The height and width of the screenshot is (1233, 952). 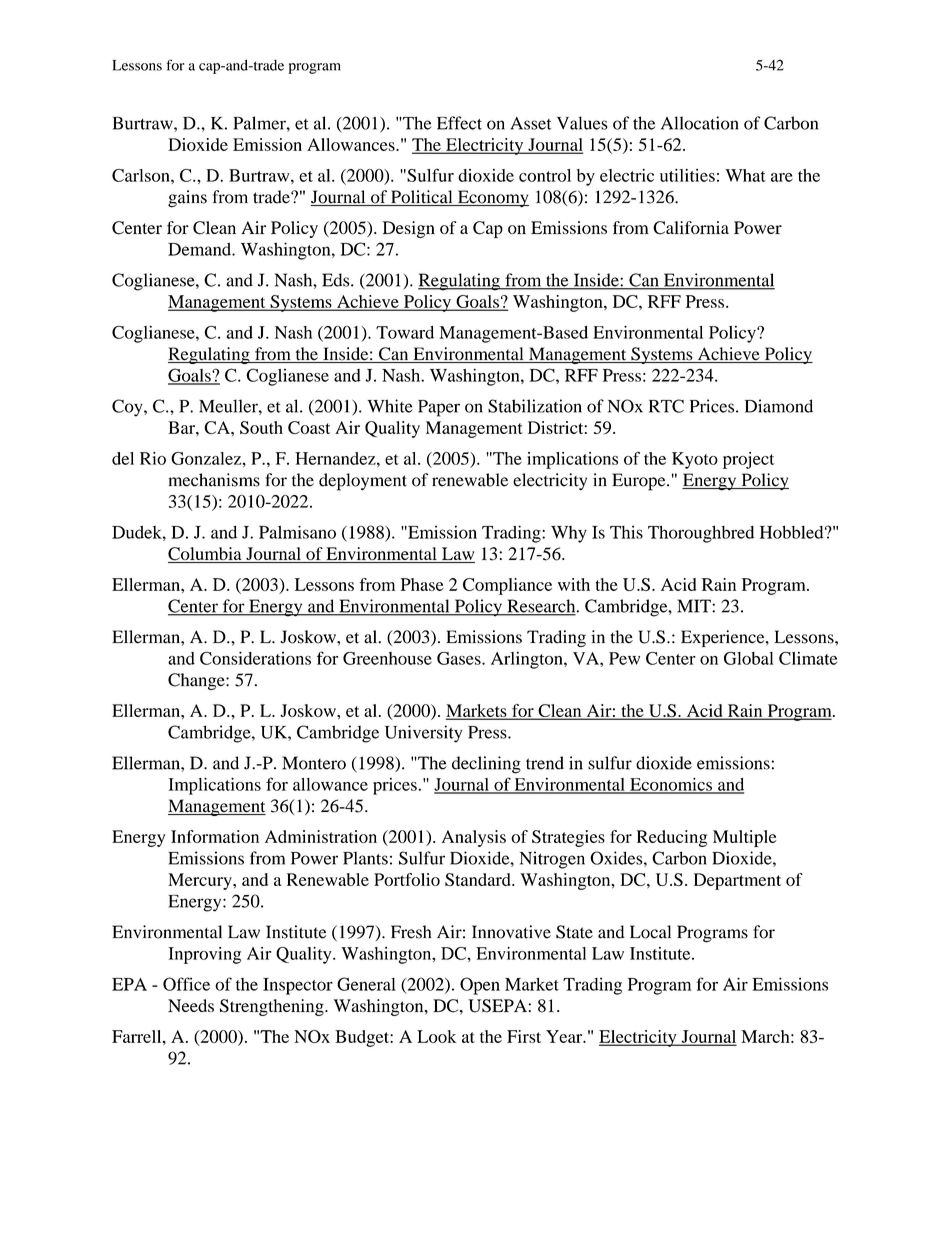 What do you see at coordinates (182, 427) in the screenshot?
I see `Bar` at bounding box center [182, 427].
